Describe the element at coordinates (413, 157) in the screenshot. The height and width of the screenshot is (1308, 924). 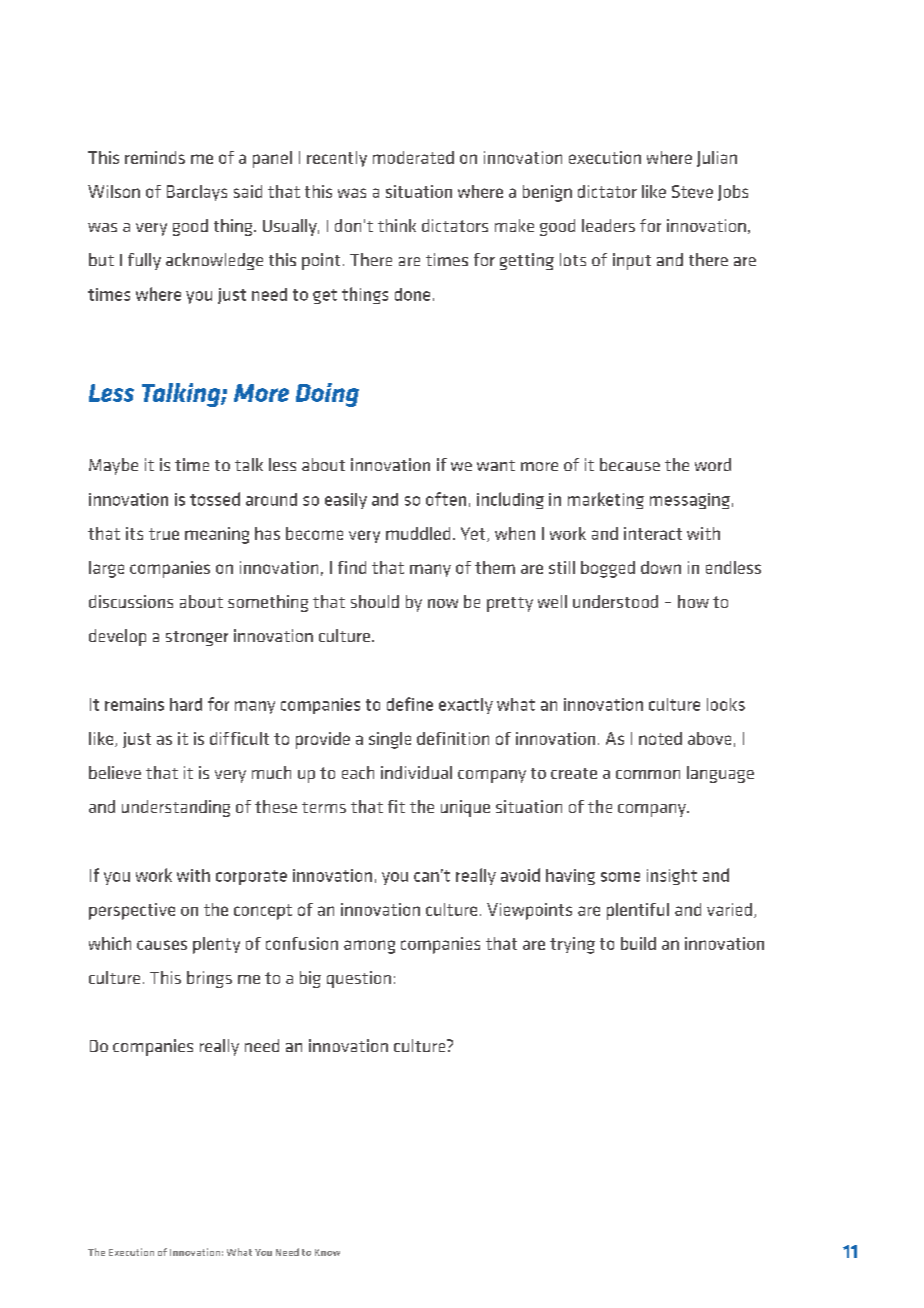
I see `moderated` at that location.
